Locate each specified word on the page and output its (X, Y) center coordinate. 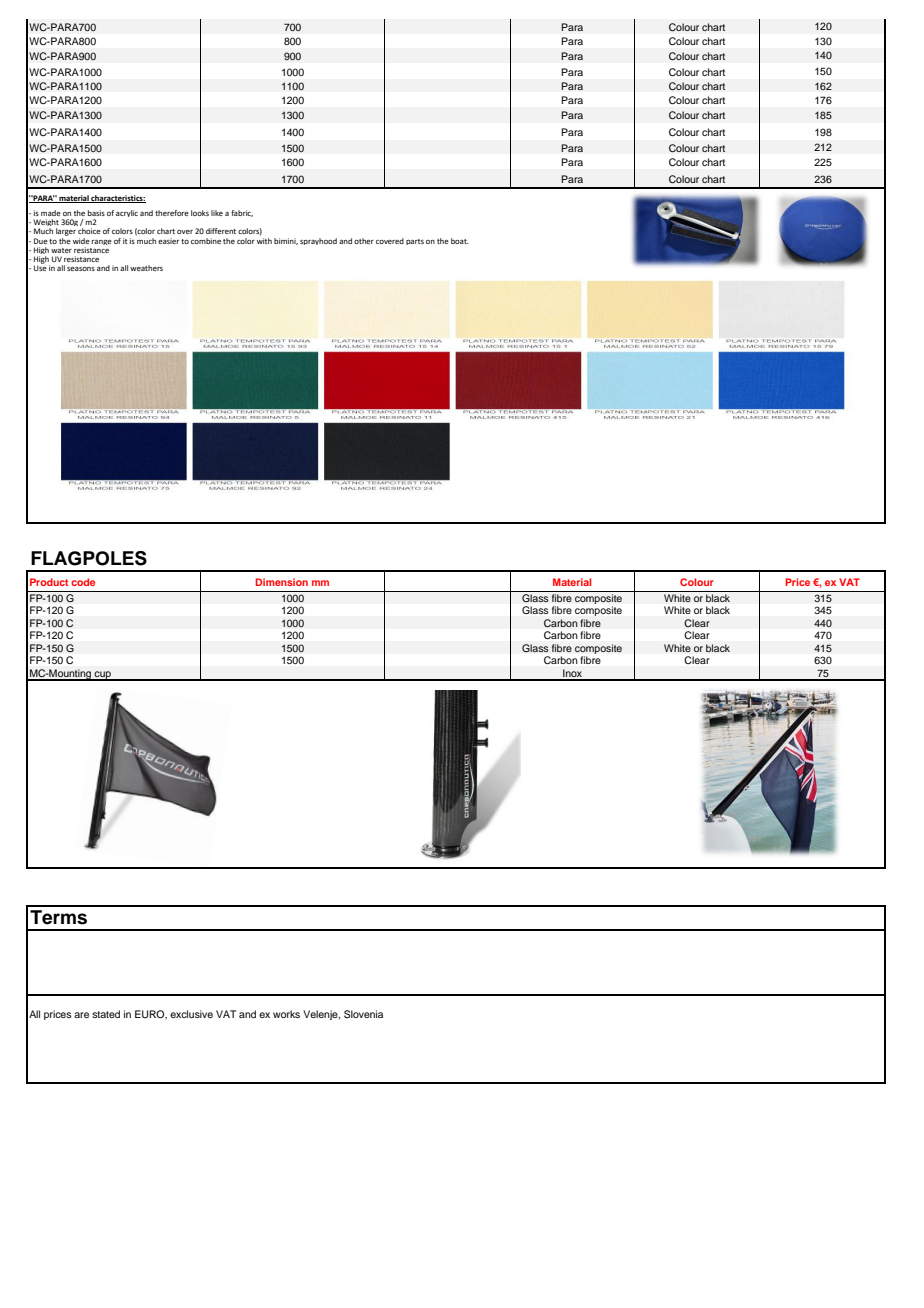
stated (106, 1014)
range (102, 242)
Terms (58, 917)
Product (49, 582)
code (83, 582)
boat (460, 241)
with (264, 239)
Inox (573, 674)
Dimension (281, 582)
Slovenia (363, 1014)
